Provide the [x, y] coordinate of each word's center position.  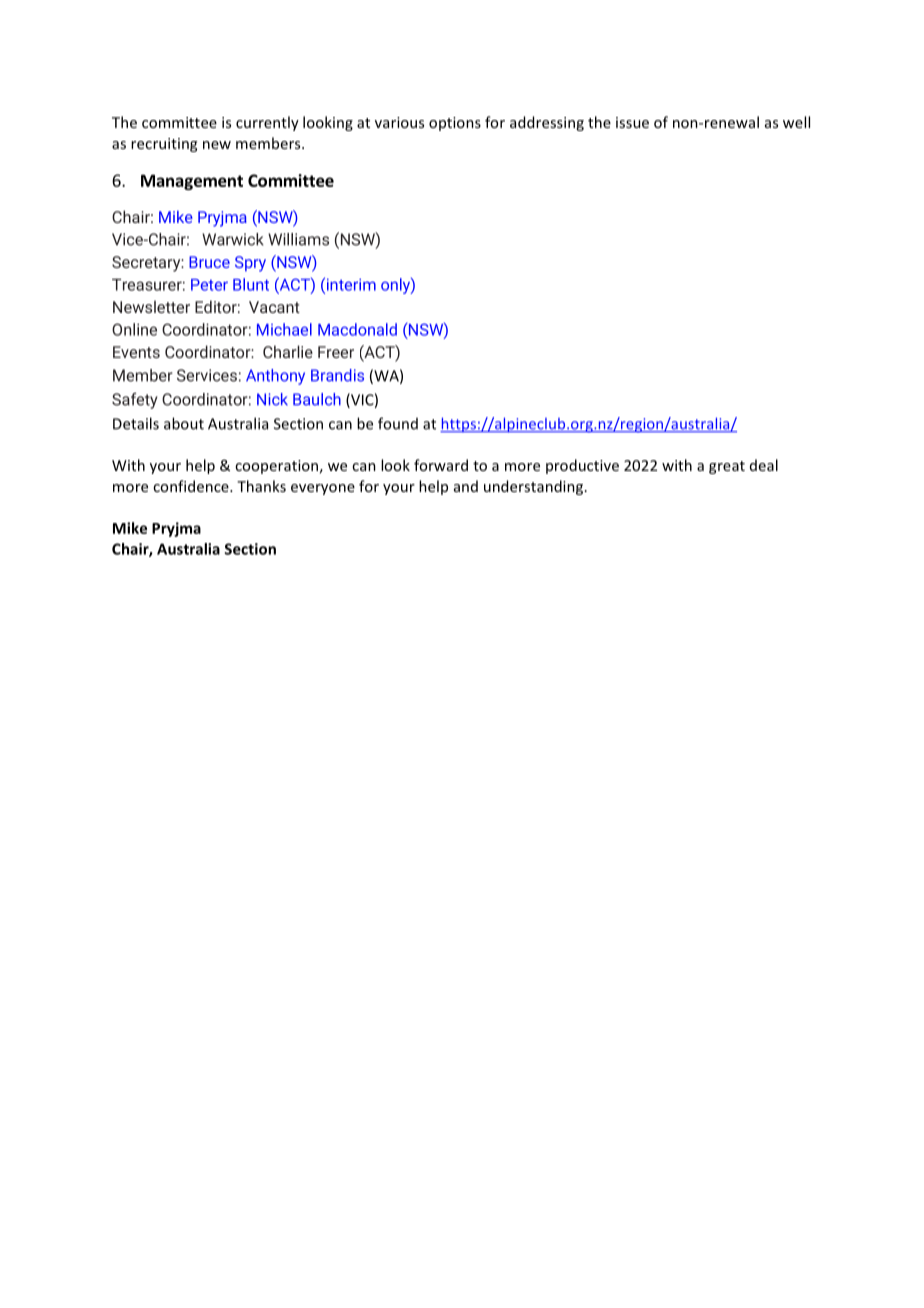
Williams [298, 239]
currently [267, 123]
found [398, 423]
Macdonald [357, 329]
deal [764, 465]
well [796, 122]
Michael [284, 329]
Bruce [209, 262]
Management [192, 182]
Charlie [288, 351]
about [184, 423]
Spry [250, 264]
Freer [336, 352]
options [455, 124]
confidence [192, 486]
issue [632, 122]
